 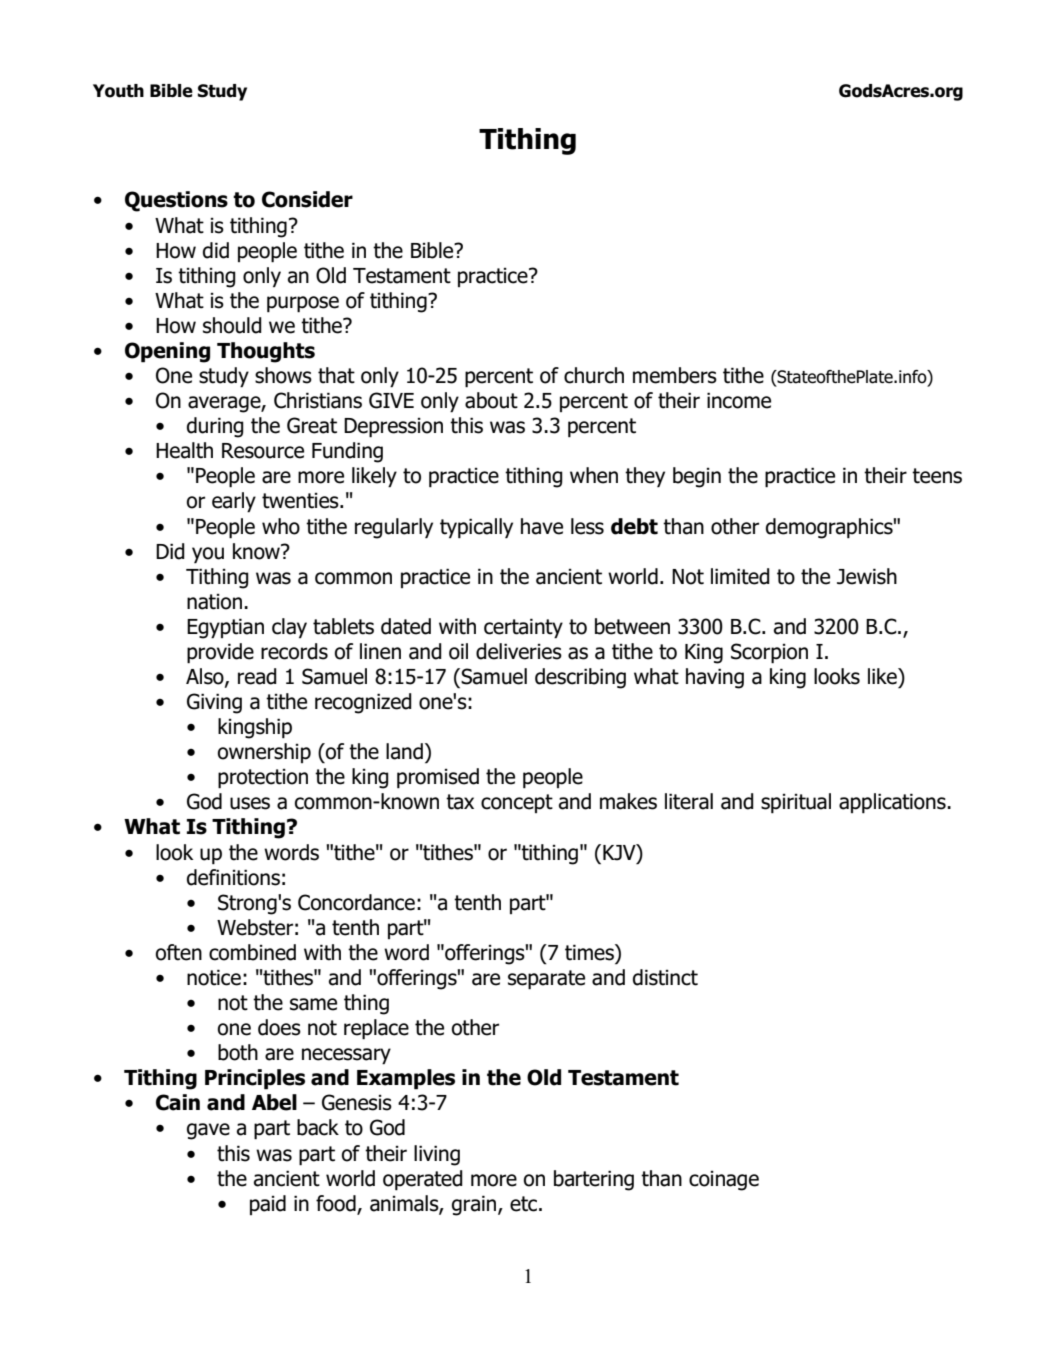 I want to click on Jewish, so click(x=867, y=576).
